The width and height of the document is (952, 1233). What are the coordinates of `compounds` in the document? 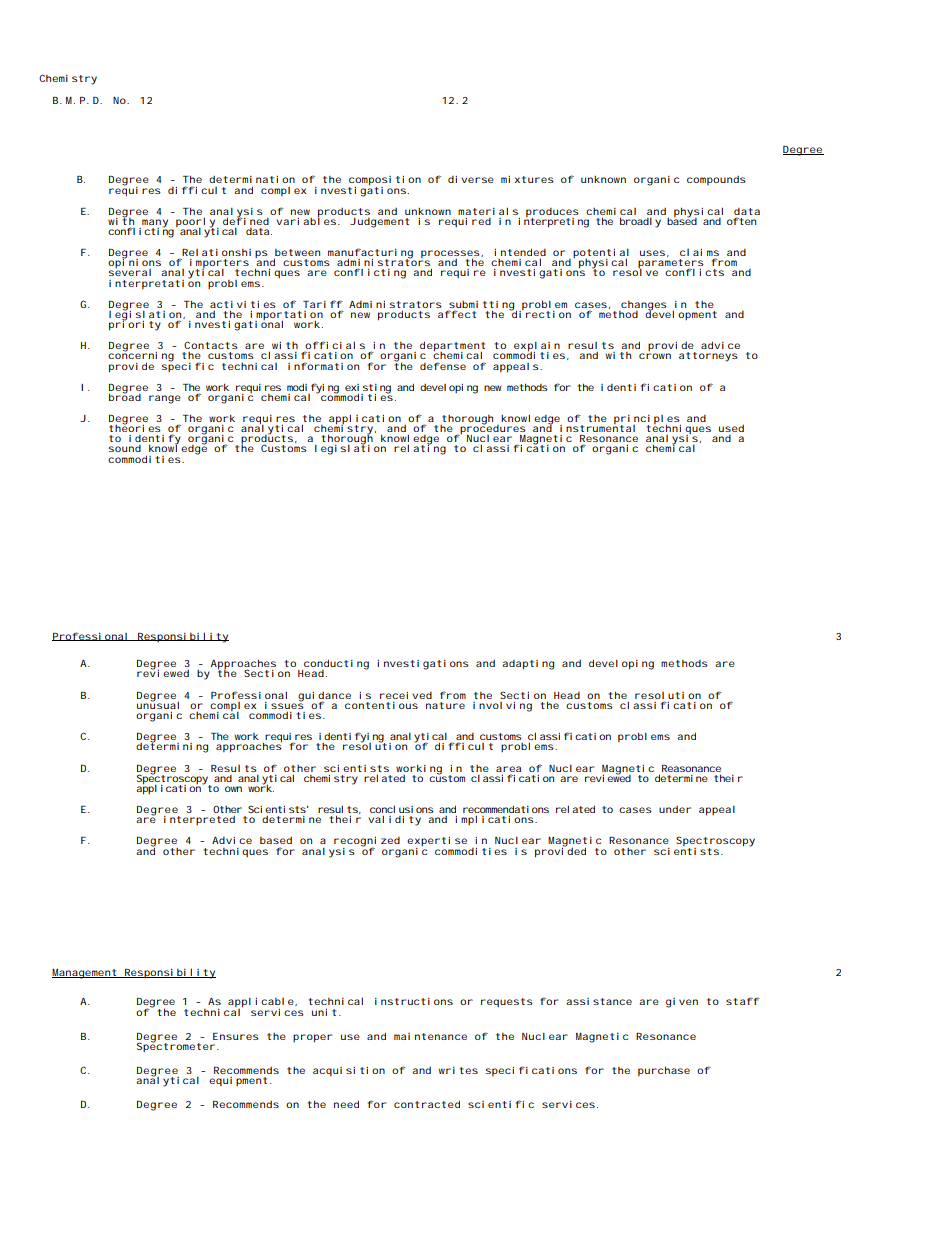 It's located at (716, 180).
